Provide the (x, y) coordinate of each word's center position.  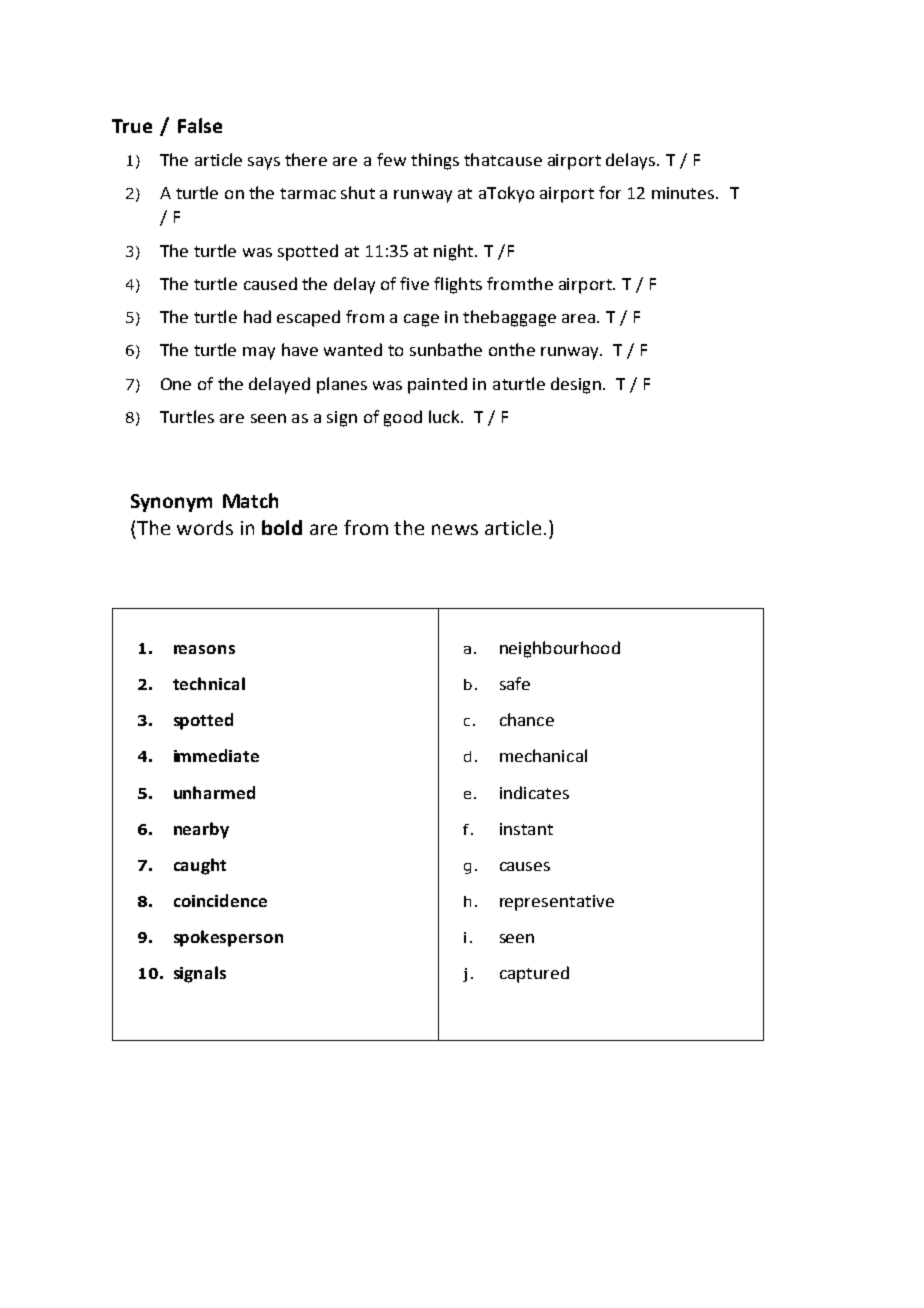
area (578, 318)
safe (515, 683)
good (403, 418)
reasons (204, 649)
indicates (534, 792)
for (610, 192)
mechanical (543, 755)
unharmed (214, 792)
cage (421, 320)
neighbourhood (560, 649)
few (391, 159)
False (200, 125)
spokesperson (228, 938)
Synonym (171, 503)
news (455, 529)
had (257, 316)
